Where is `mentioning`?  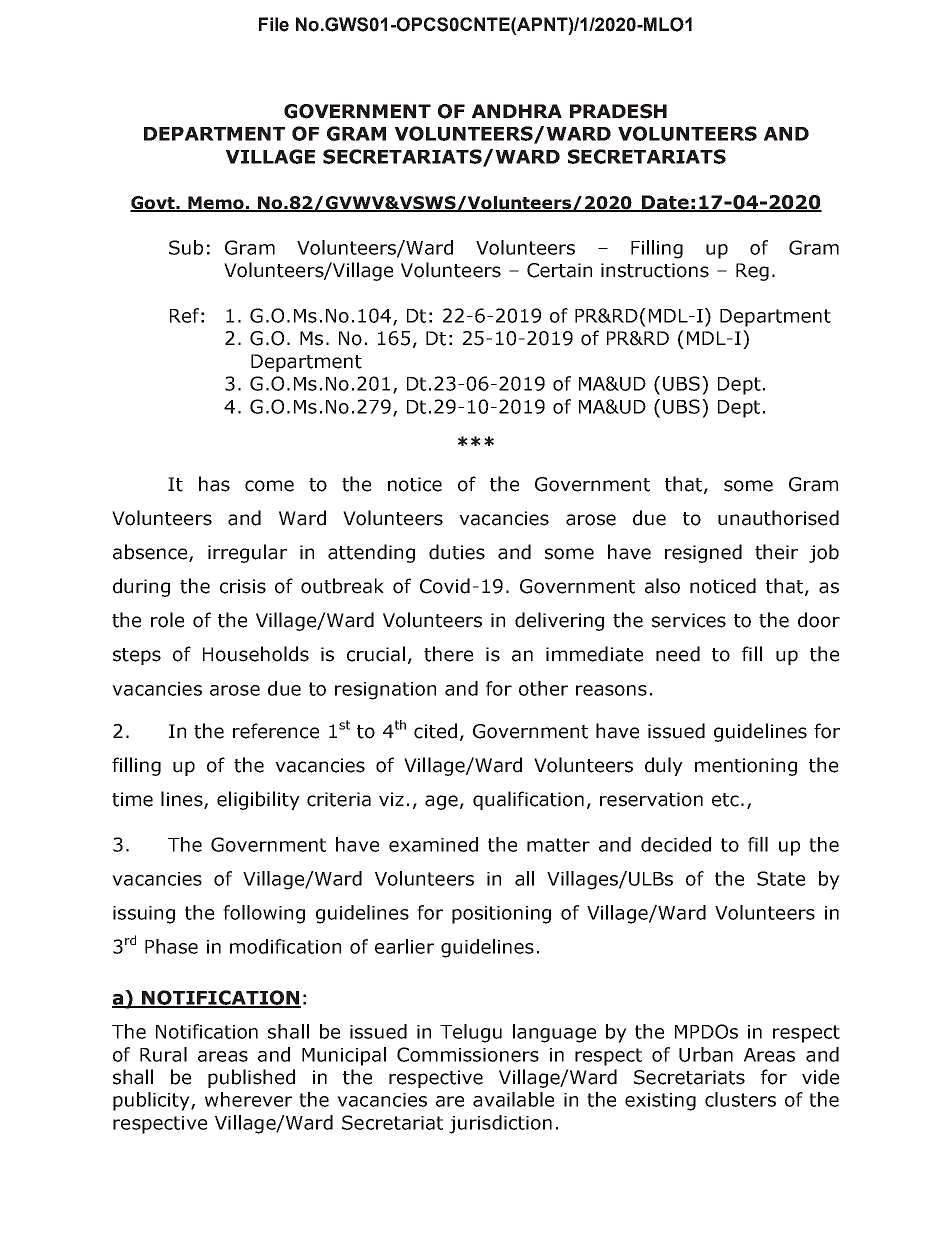
mentioning is located at coordinates (746, 767).
